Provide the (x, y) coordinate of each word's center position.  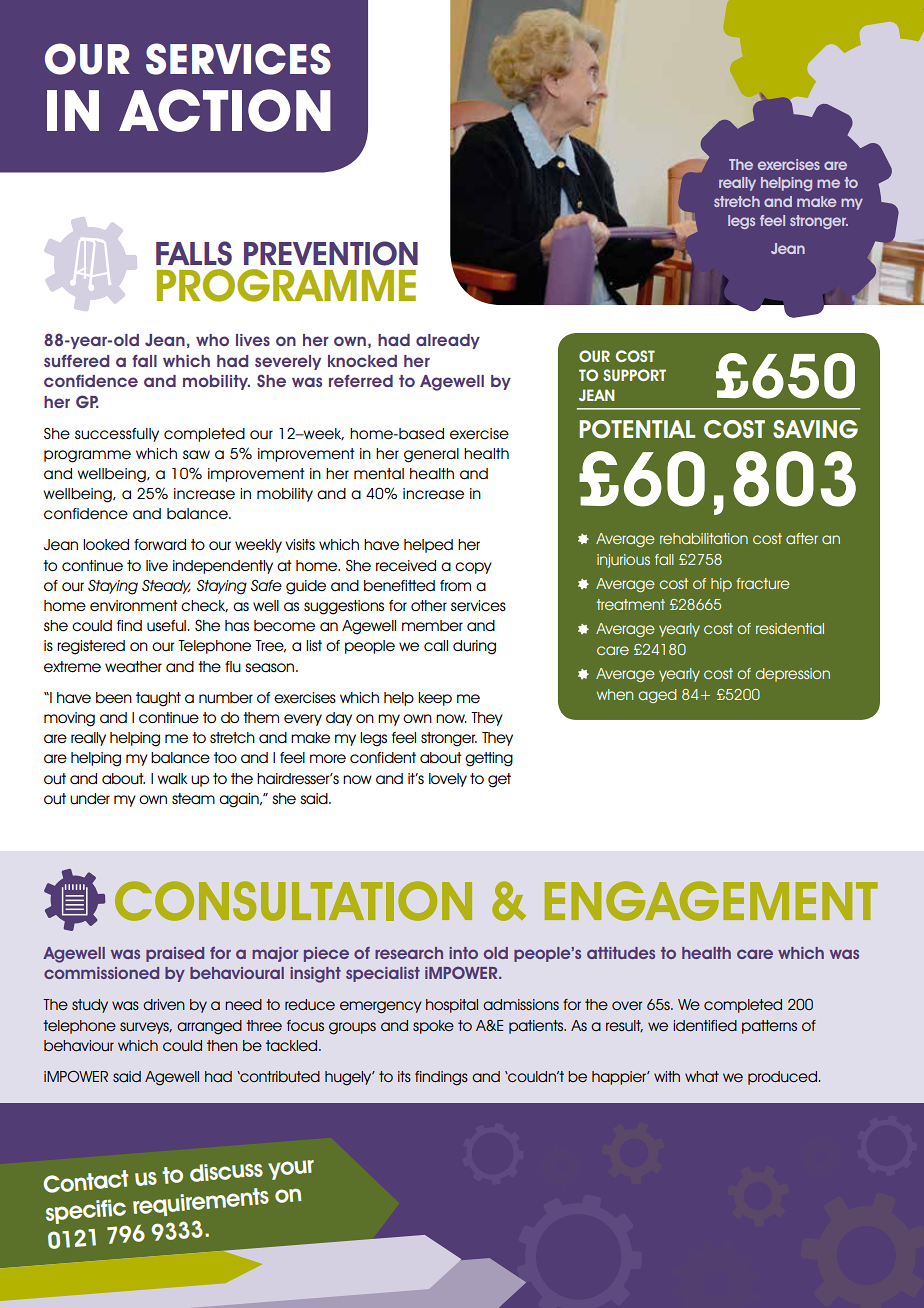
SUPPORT (634, 375)
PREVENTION (331, 253)
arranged (209, 1027)
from (455, 585)
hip (721, 585)
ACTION (225, 110)
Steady (166, 586)
